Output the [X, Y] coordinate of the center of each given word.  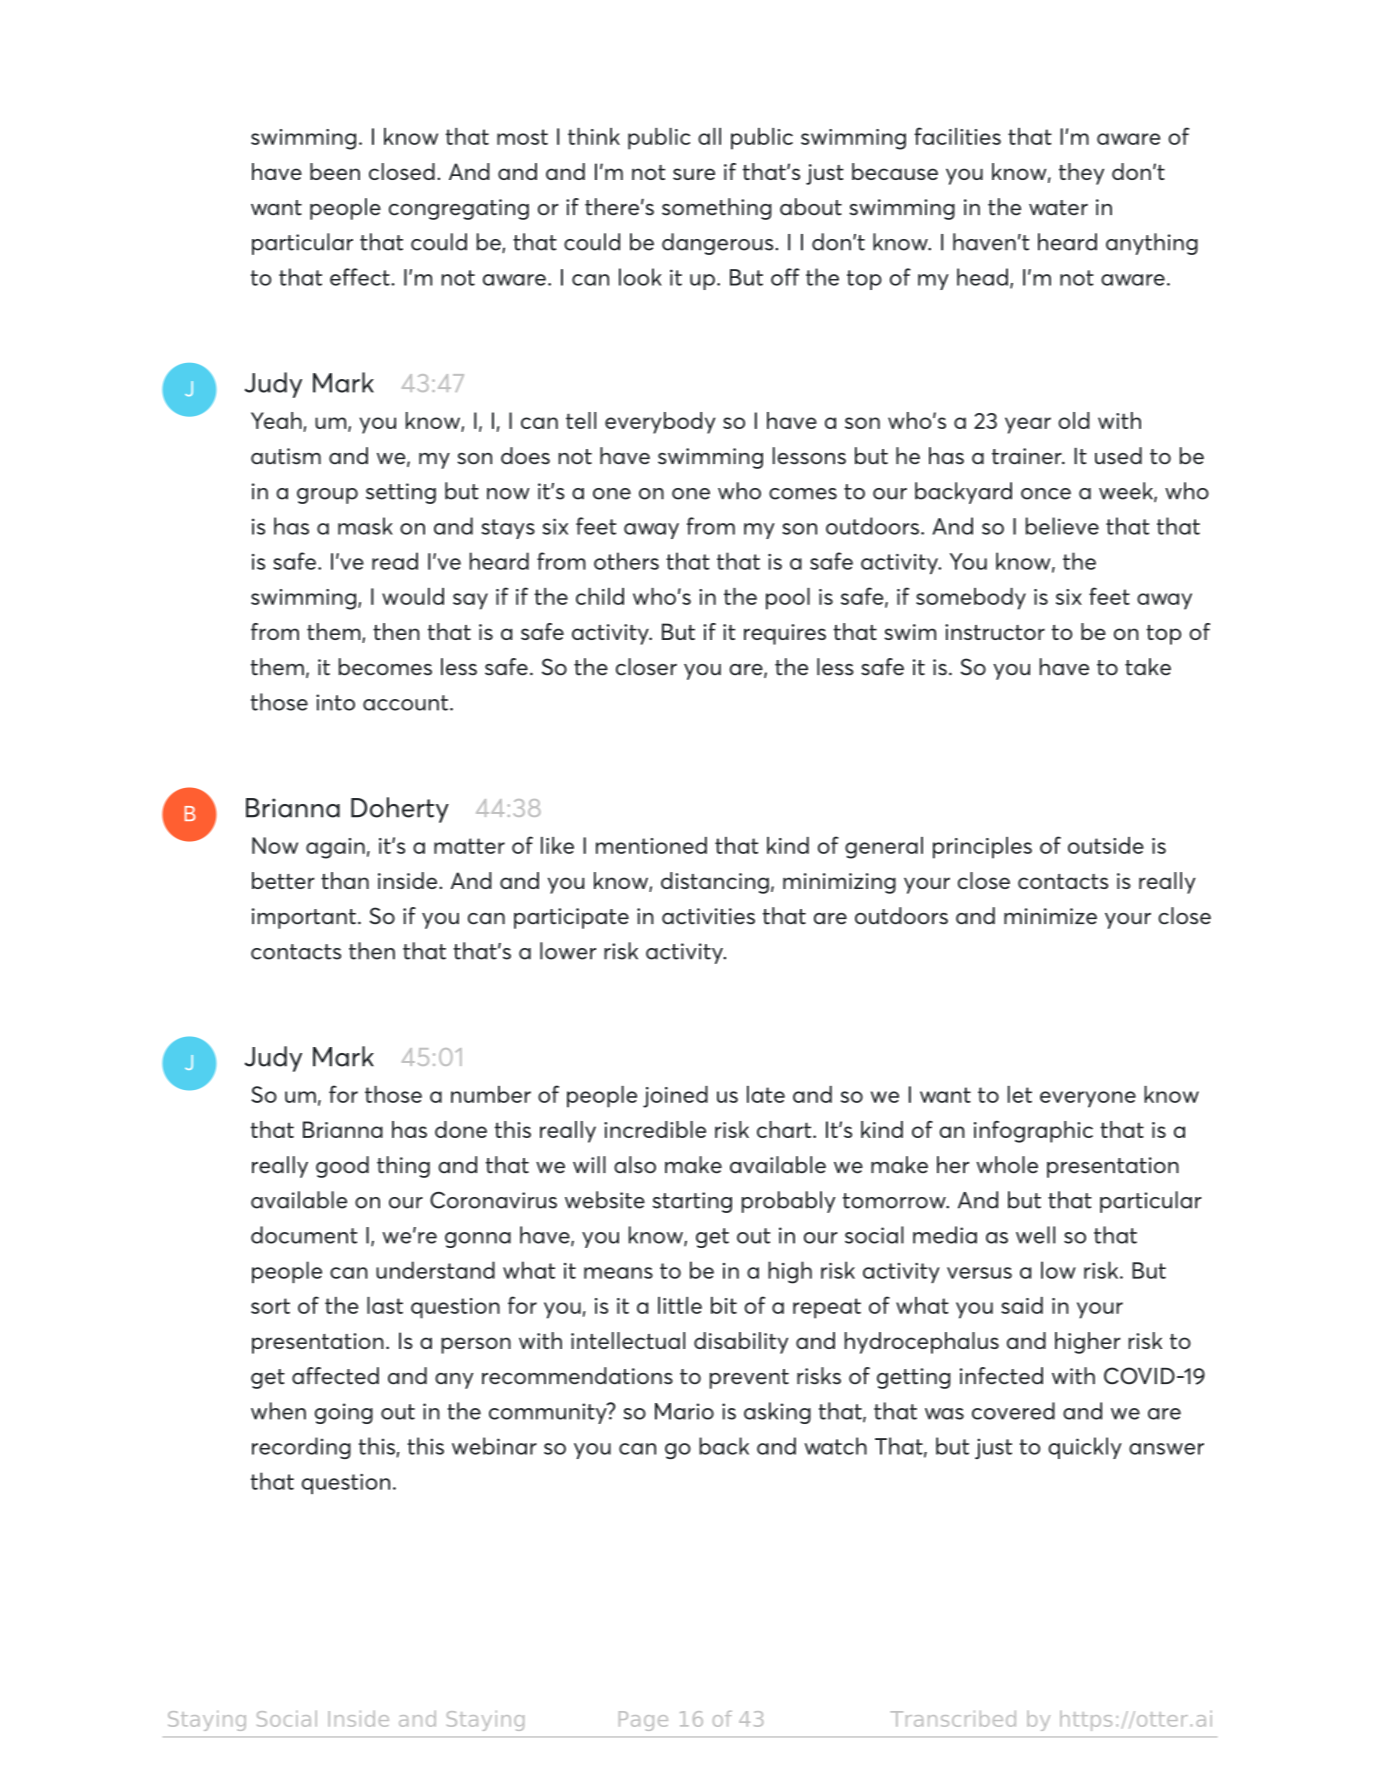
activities [708, 916]
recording [301, 1448]
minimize [1050, 916]
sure [694, 174]
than [345, 880]
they [1081, 174]
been [335, 171]
